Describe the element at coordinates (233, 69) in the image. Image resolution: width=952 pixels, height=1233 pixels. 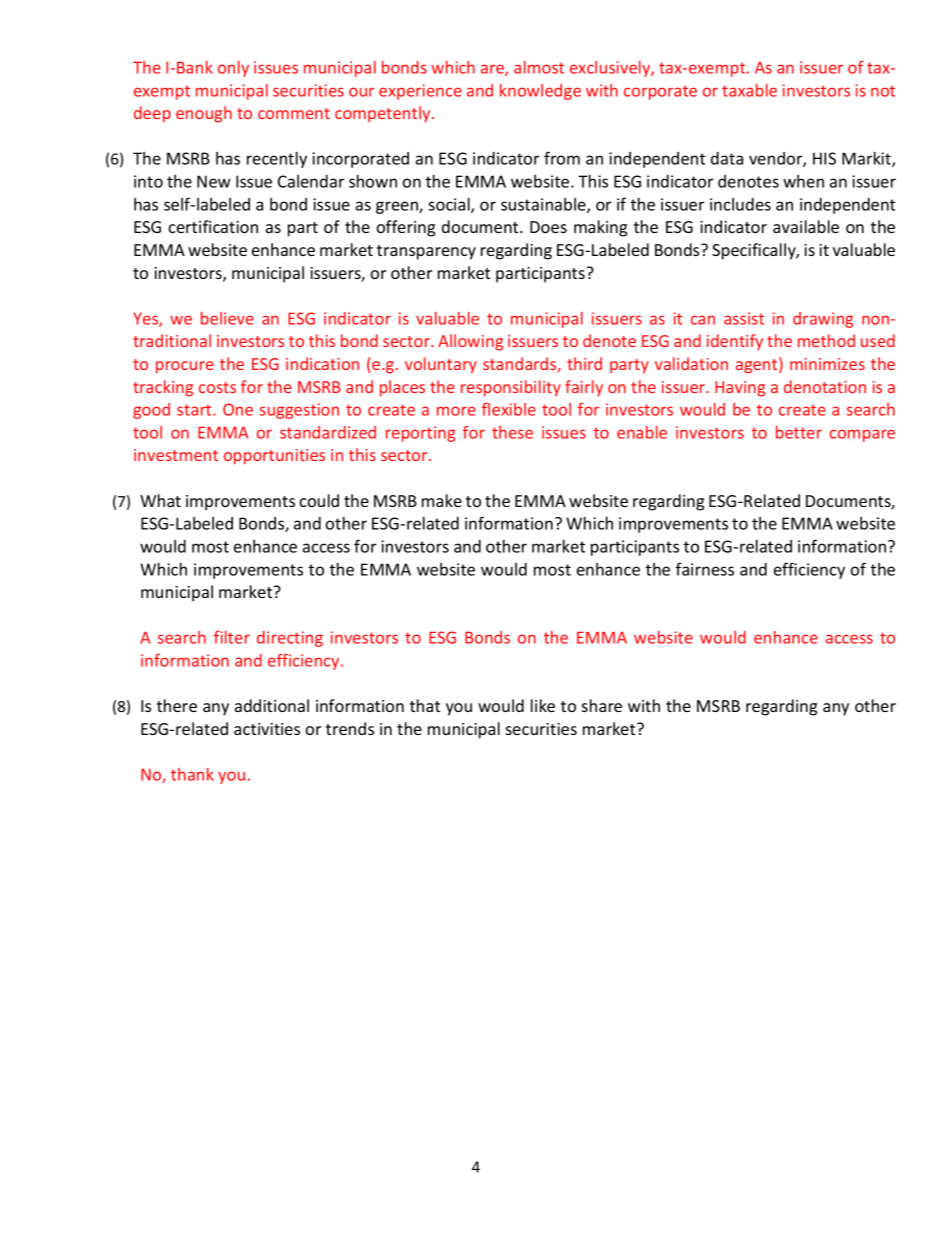
I see `only` at that location.
